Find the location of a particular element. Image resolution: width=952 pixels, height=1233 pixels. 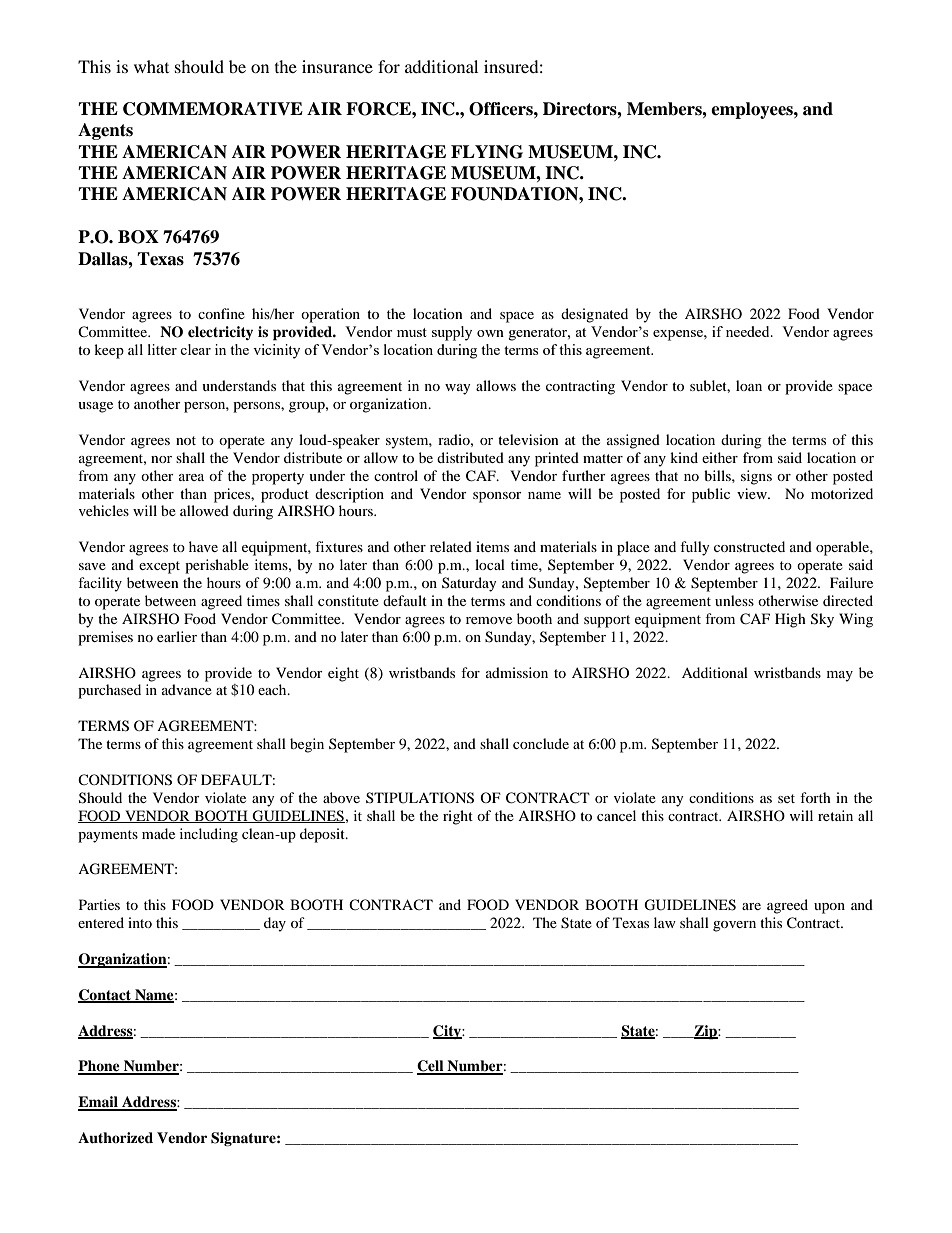

set is located at coordinates (786, 798).
